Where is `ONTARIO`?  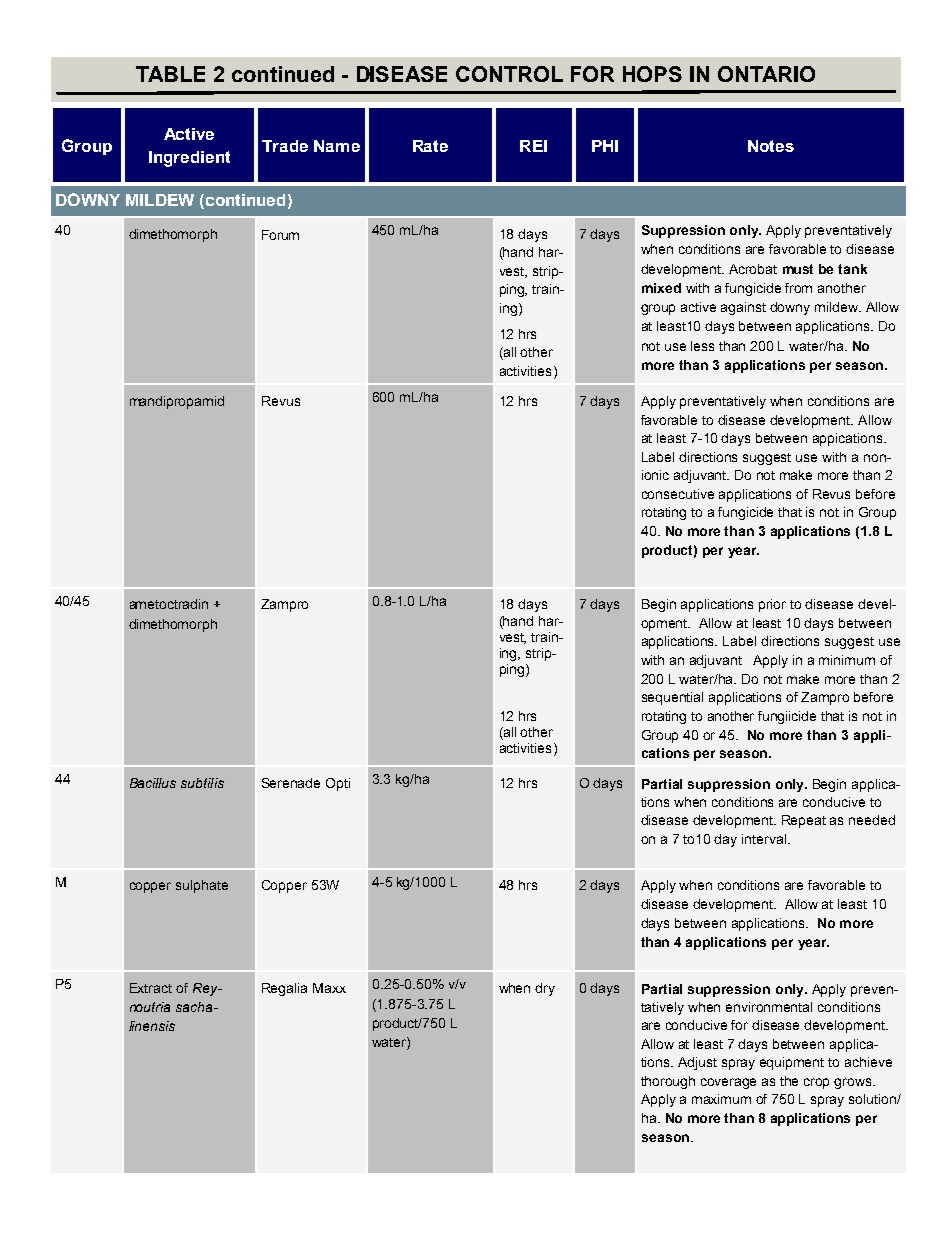
ONTARIO is located at coordinates (766, 74).
